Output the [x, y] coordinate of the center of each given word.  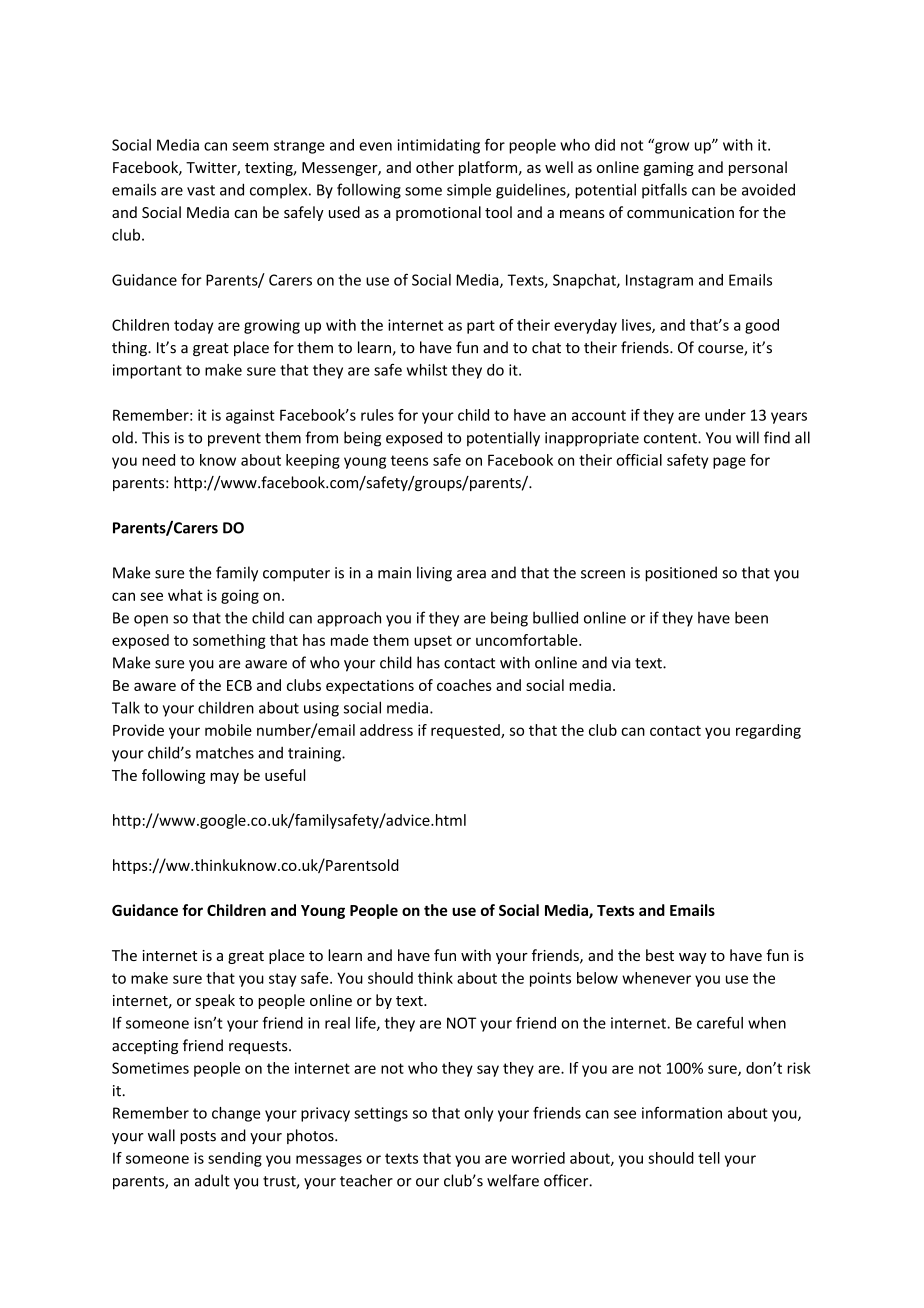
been [751, 617]
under [725, 415]
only [478, 1114]
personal [758, 168]
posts [198, 1137]
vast [201, 190]
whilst [427, 370]
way [693, 958]
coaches [464, 685]
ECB [239, 685]
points [550, 979]
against [250, 416]
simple [469, 191]
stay [282, 980]
